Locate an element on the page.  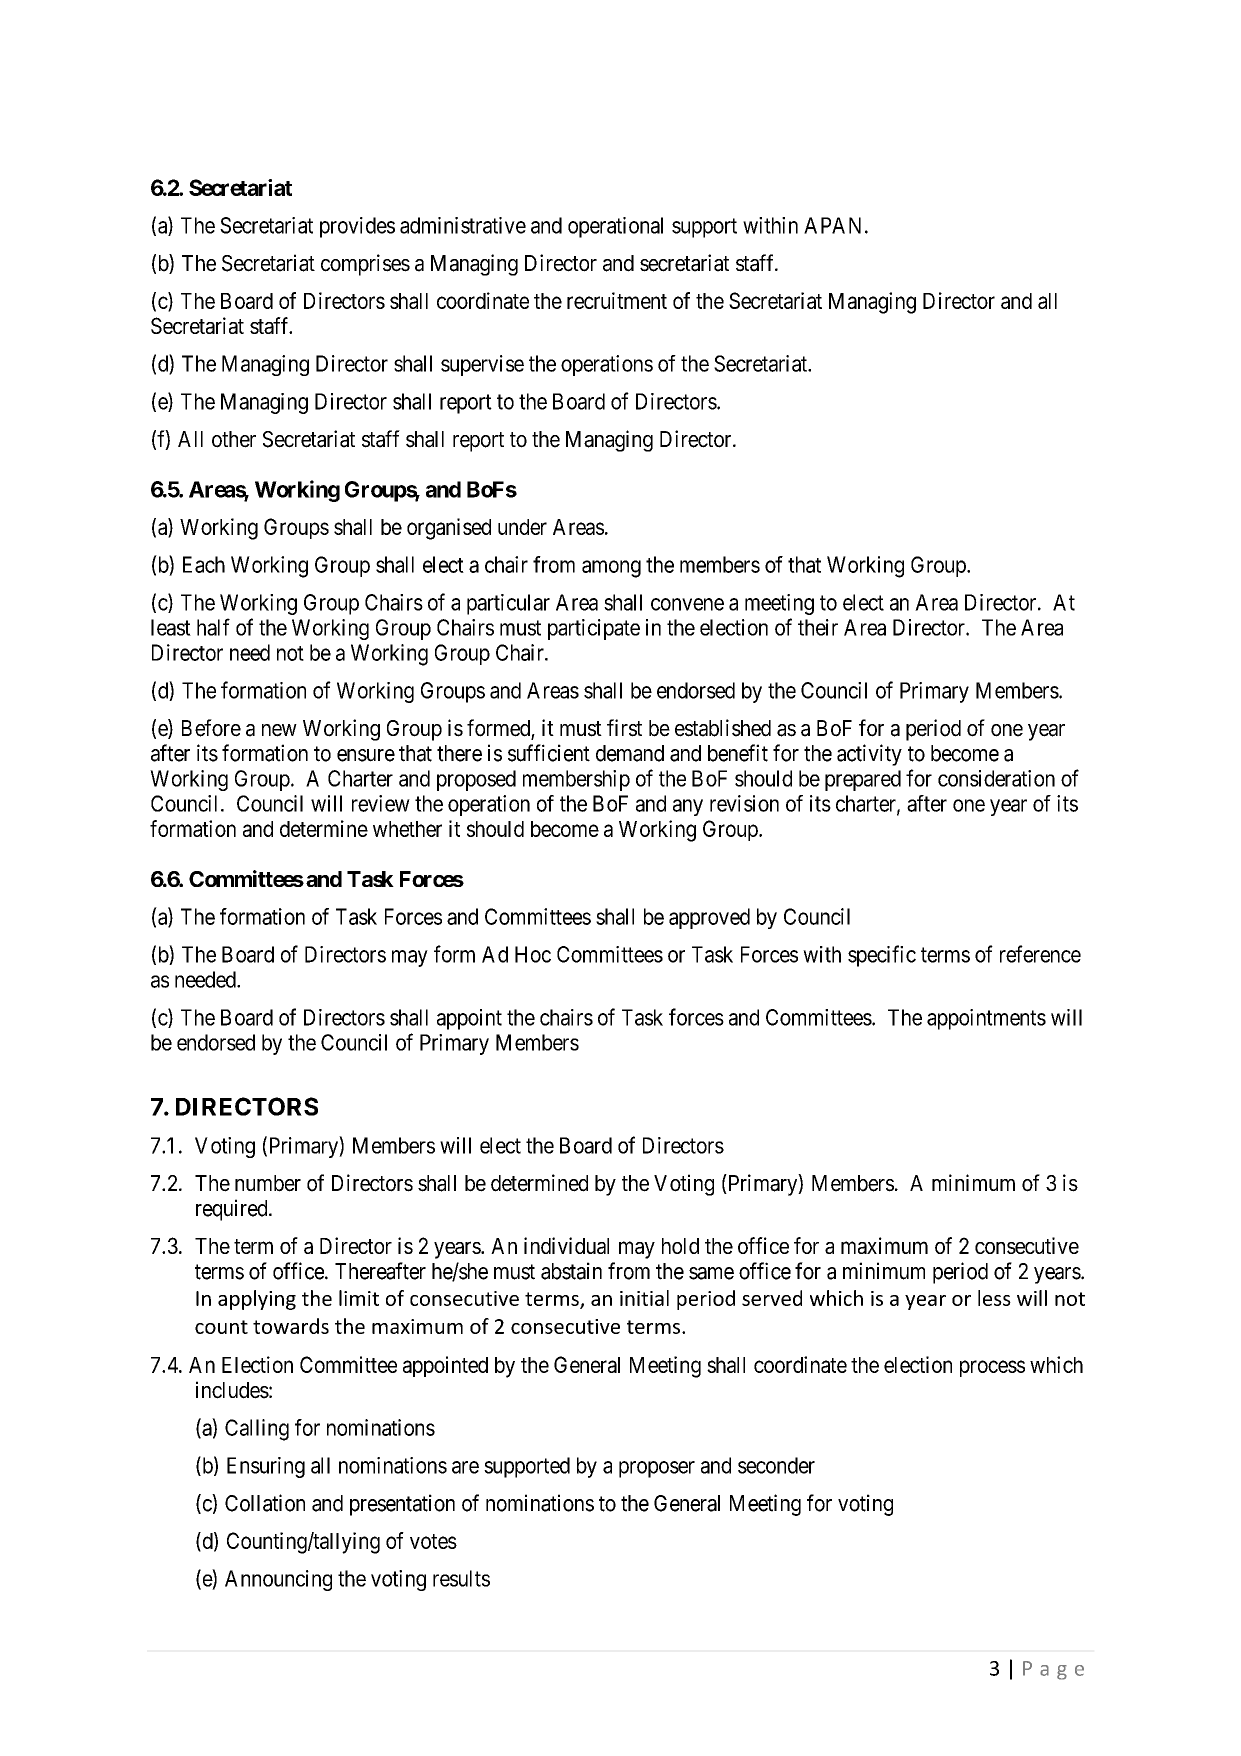
their is located at coordinates (818, 627).
